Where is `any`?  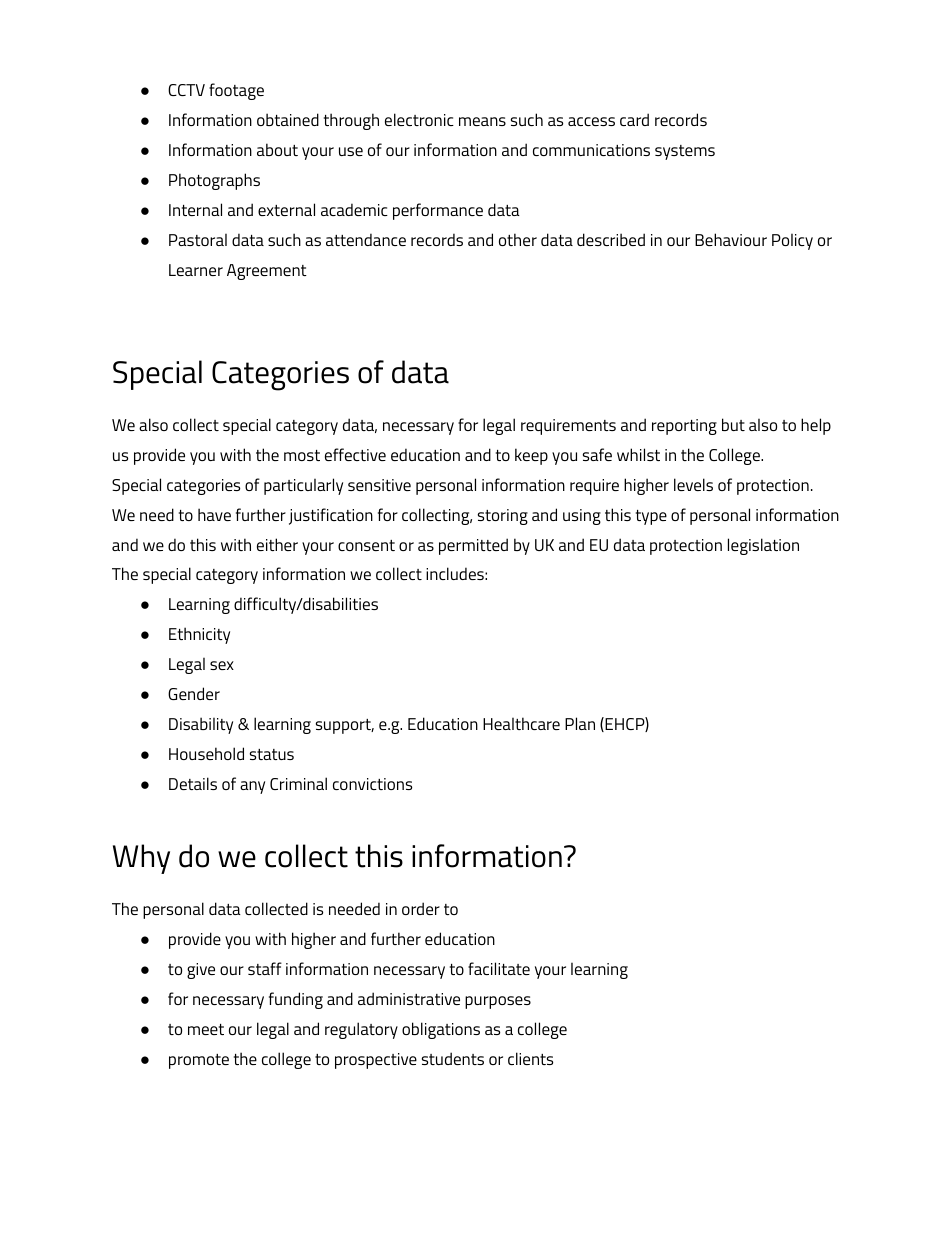
any is located at coordinates (252, 787).
